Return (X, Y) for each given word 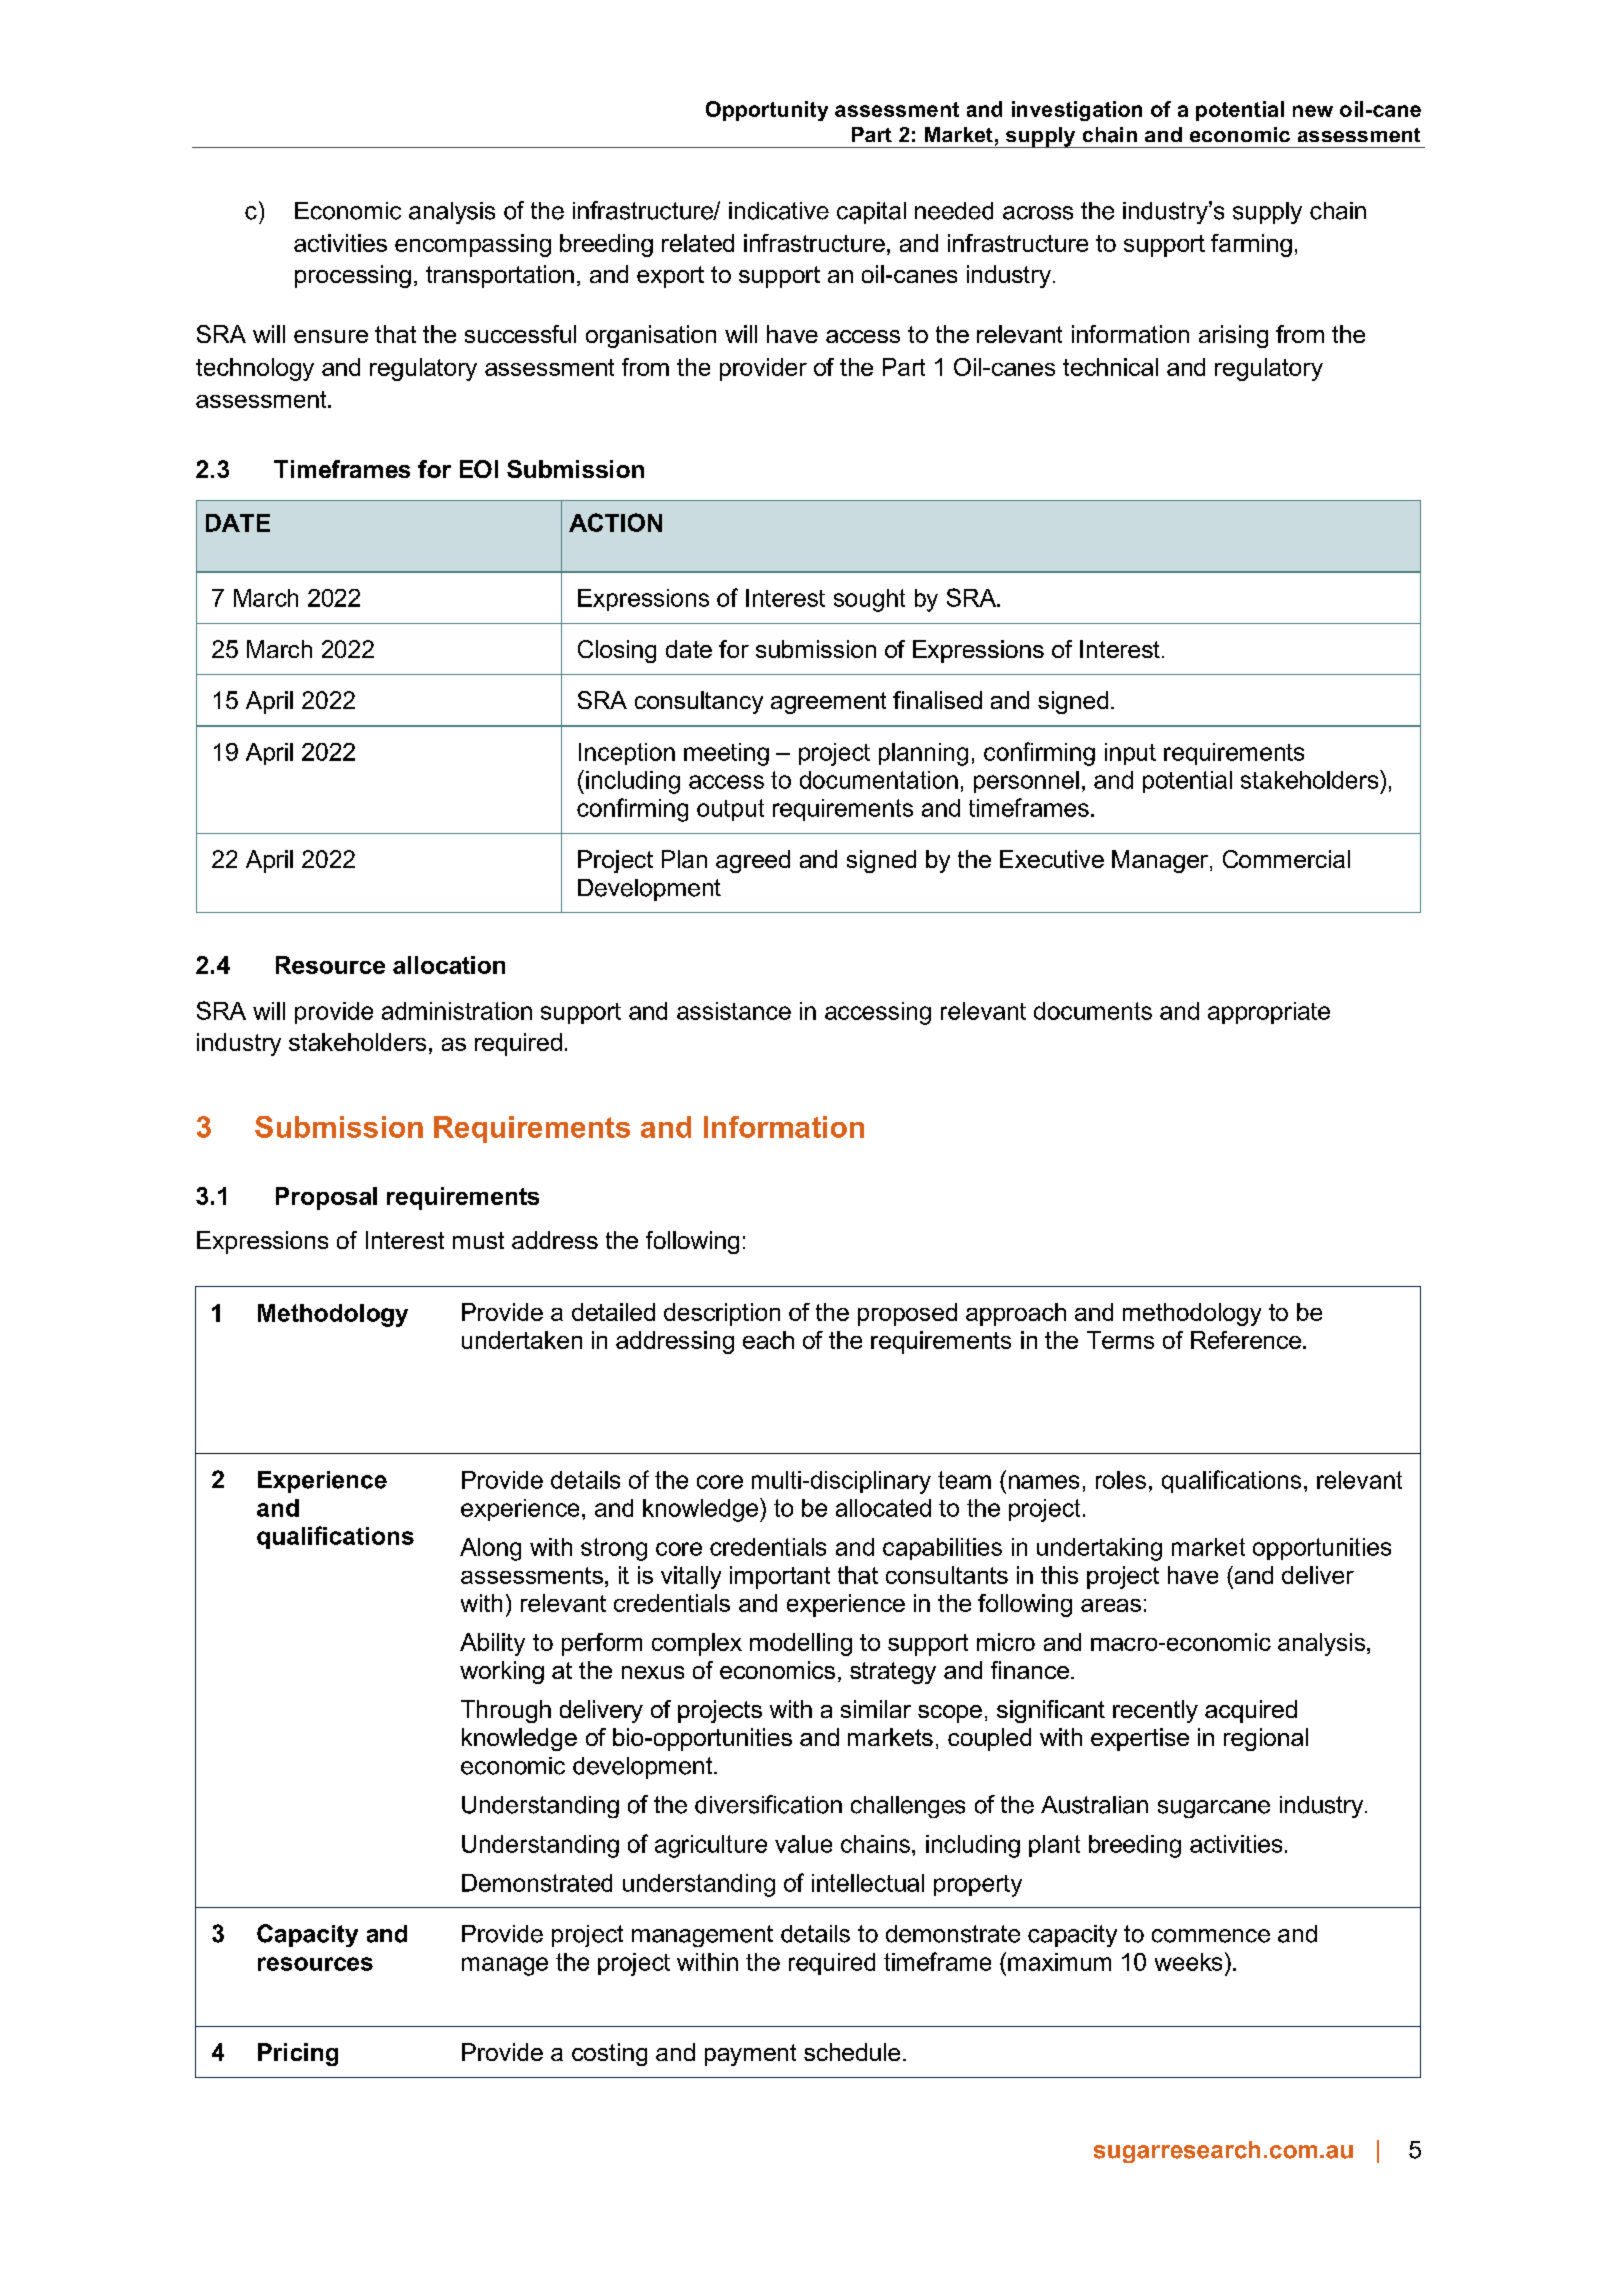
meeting (726, 754)
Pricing (298, 2054)
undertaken (522, 1340)
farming (1251, 245)
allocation (449, 965)
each (768, 1340)
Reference (1246, 1340)
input (1130, 754)
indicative (779, 211)
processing (353, 276)
